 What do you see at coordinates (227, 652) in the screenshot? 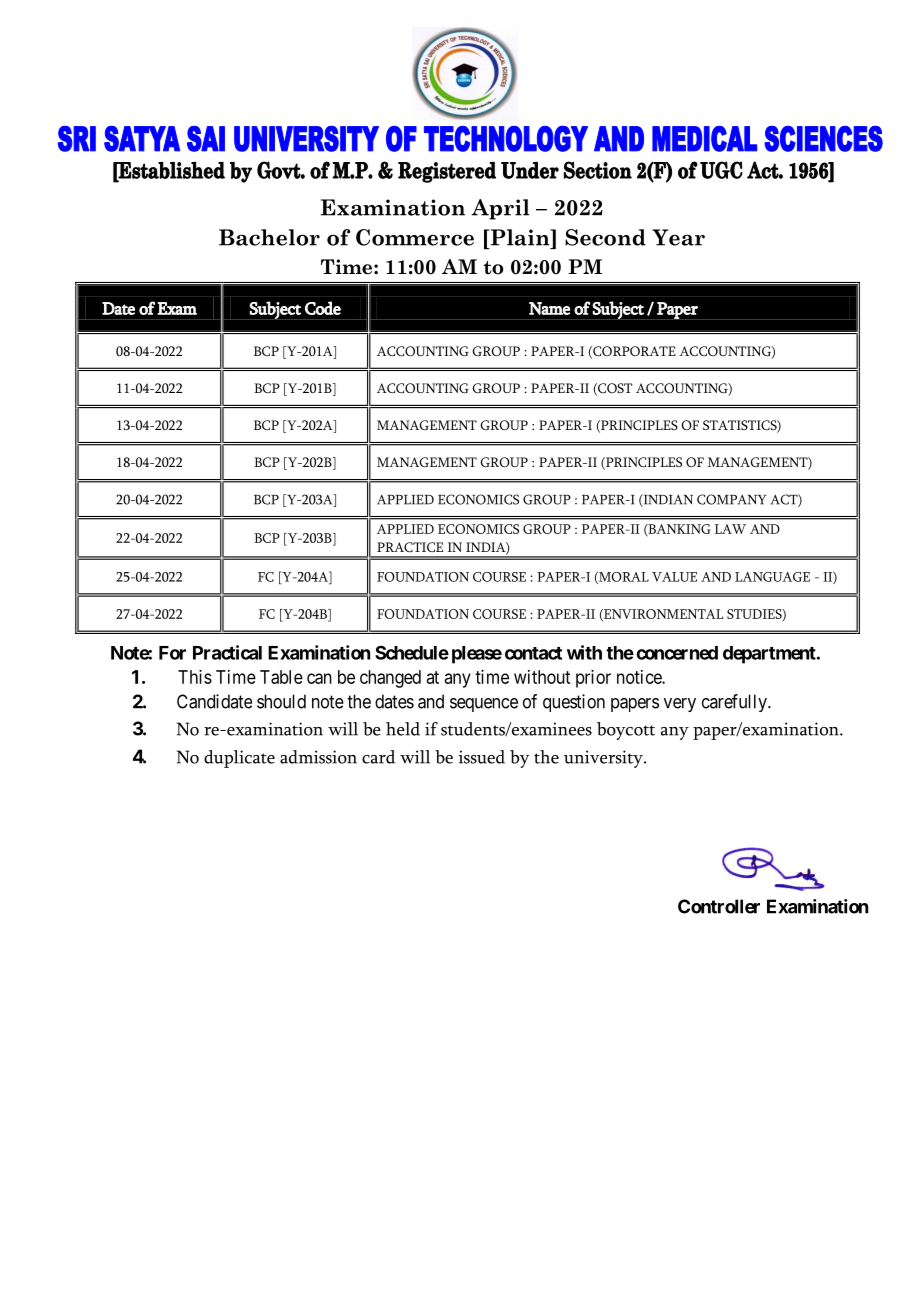
I see `Practical` at bounding box center [227, 652].
